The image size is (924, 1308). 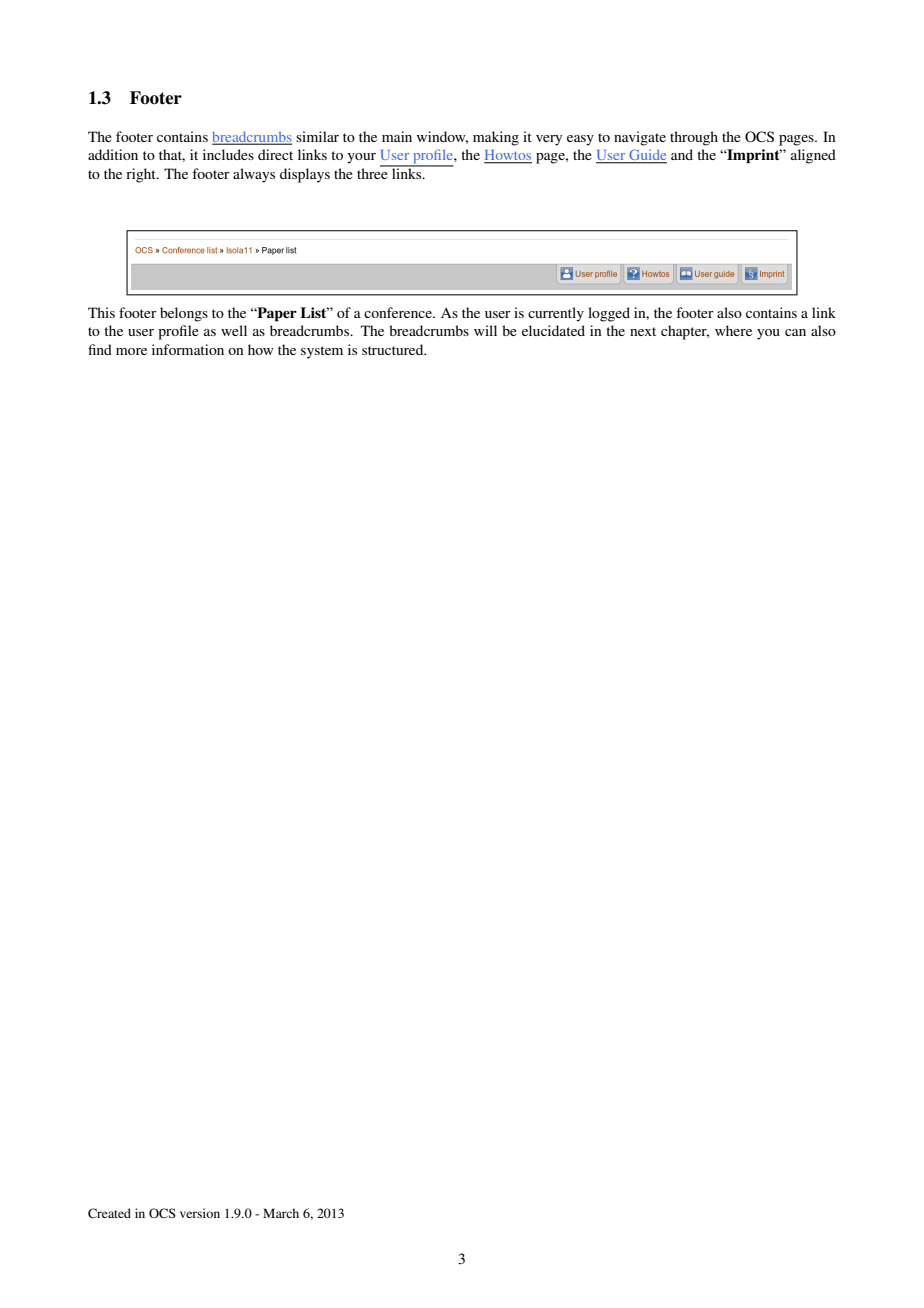 I want to click on can, so click(x=795, y=332).
